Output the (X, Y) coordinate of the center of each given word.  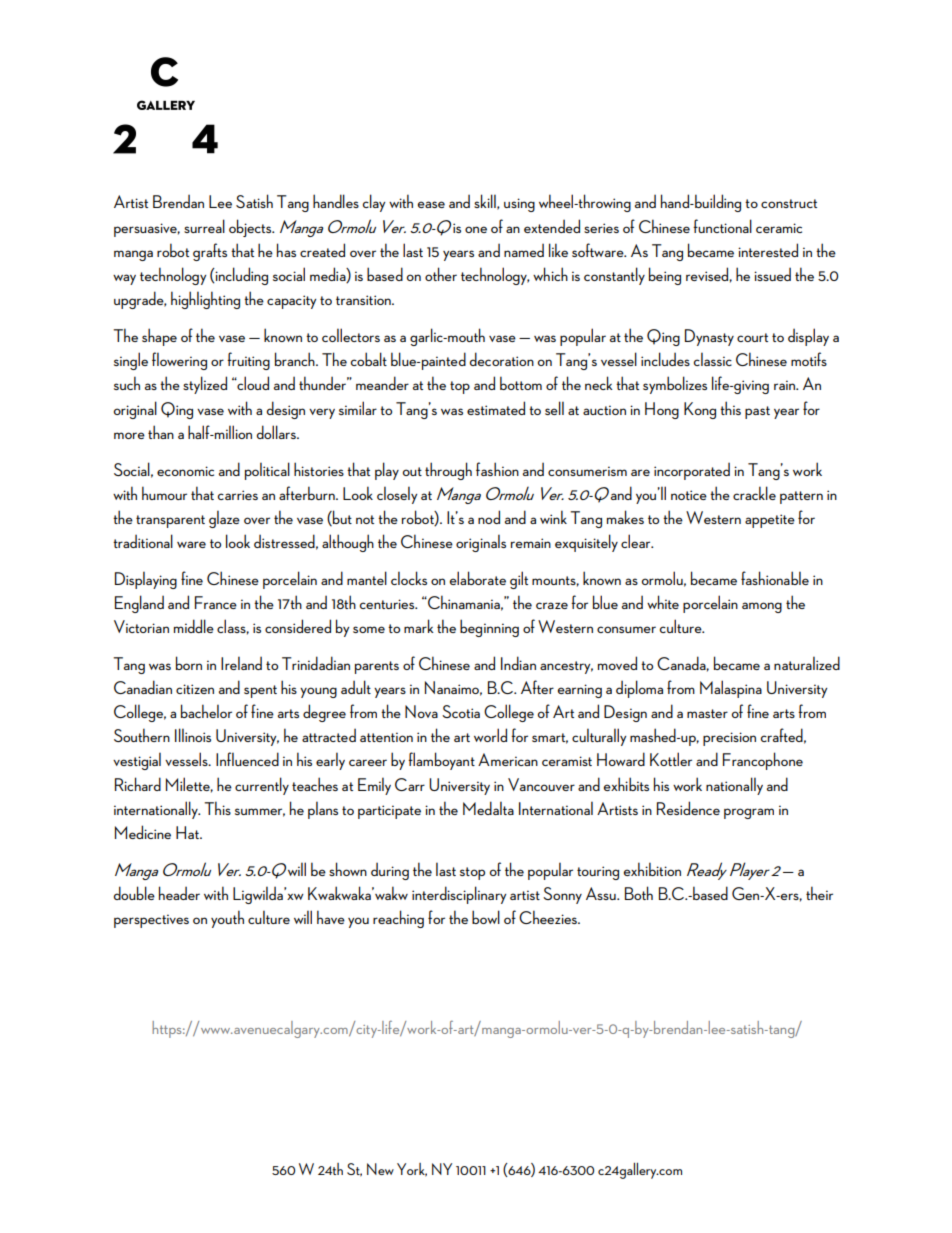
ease (431, 204)
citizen (195, 689)
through (448, 471)
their (819, 893)
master (707, 713)
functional (722, 226)
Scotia (461, 711)
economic (185, 471)
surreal (204, 226)
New (380, 1169)
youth (227, 919)
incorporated (692, 471)
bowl (486, 917)
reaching (398, 919)
